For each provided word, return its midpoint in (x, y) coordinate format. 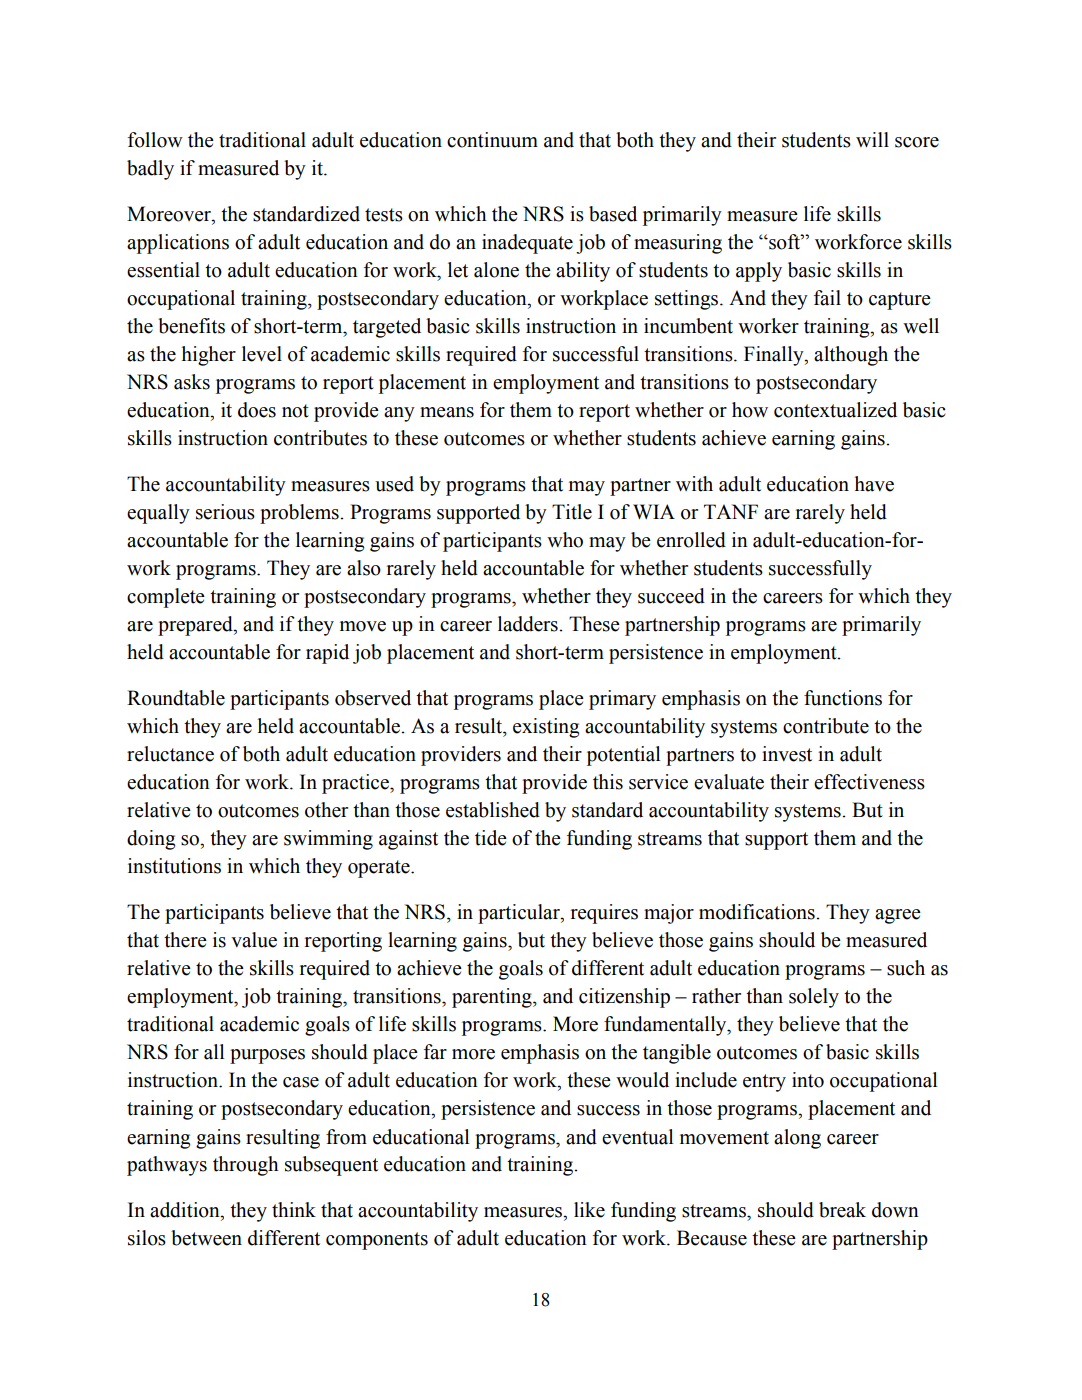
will (872, 139)
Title (572, 512)
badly (150, 170)
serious (225, 512)
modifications (758, 912)
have (874, 484)
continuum (492, 140)
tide (491, 838)
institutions (174, 866)
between (206, 1238)
